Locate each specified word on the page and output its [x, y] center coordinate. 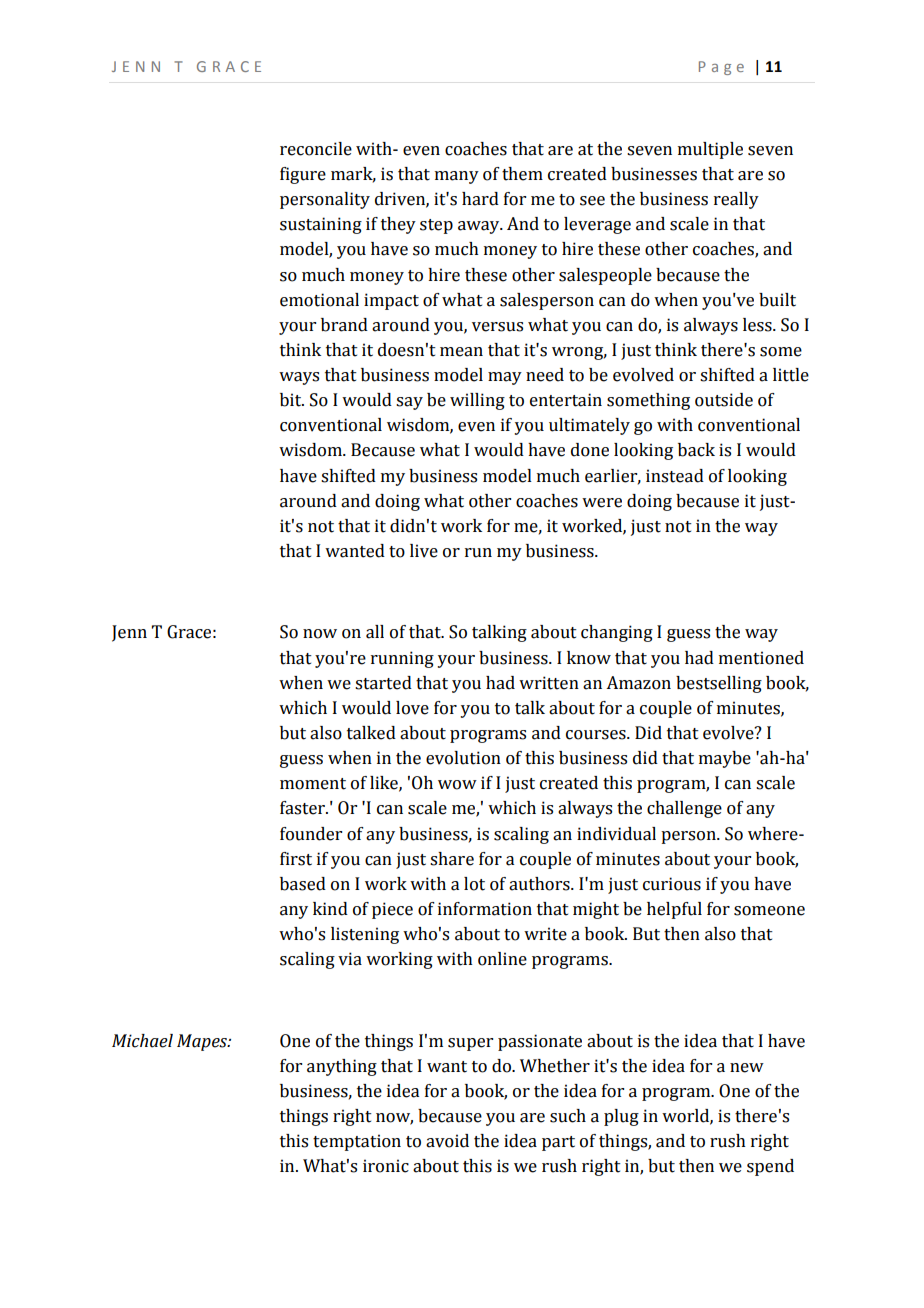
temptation [357, 1142]
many [457, 177]
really [736, 200]
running [402, 659]
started [383, 683]
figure [303, 175]
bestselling [719, 684]
